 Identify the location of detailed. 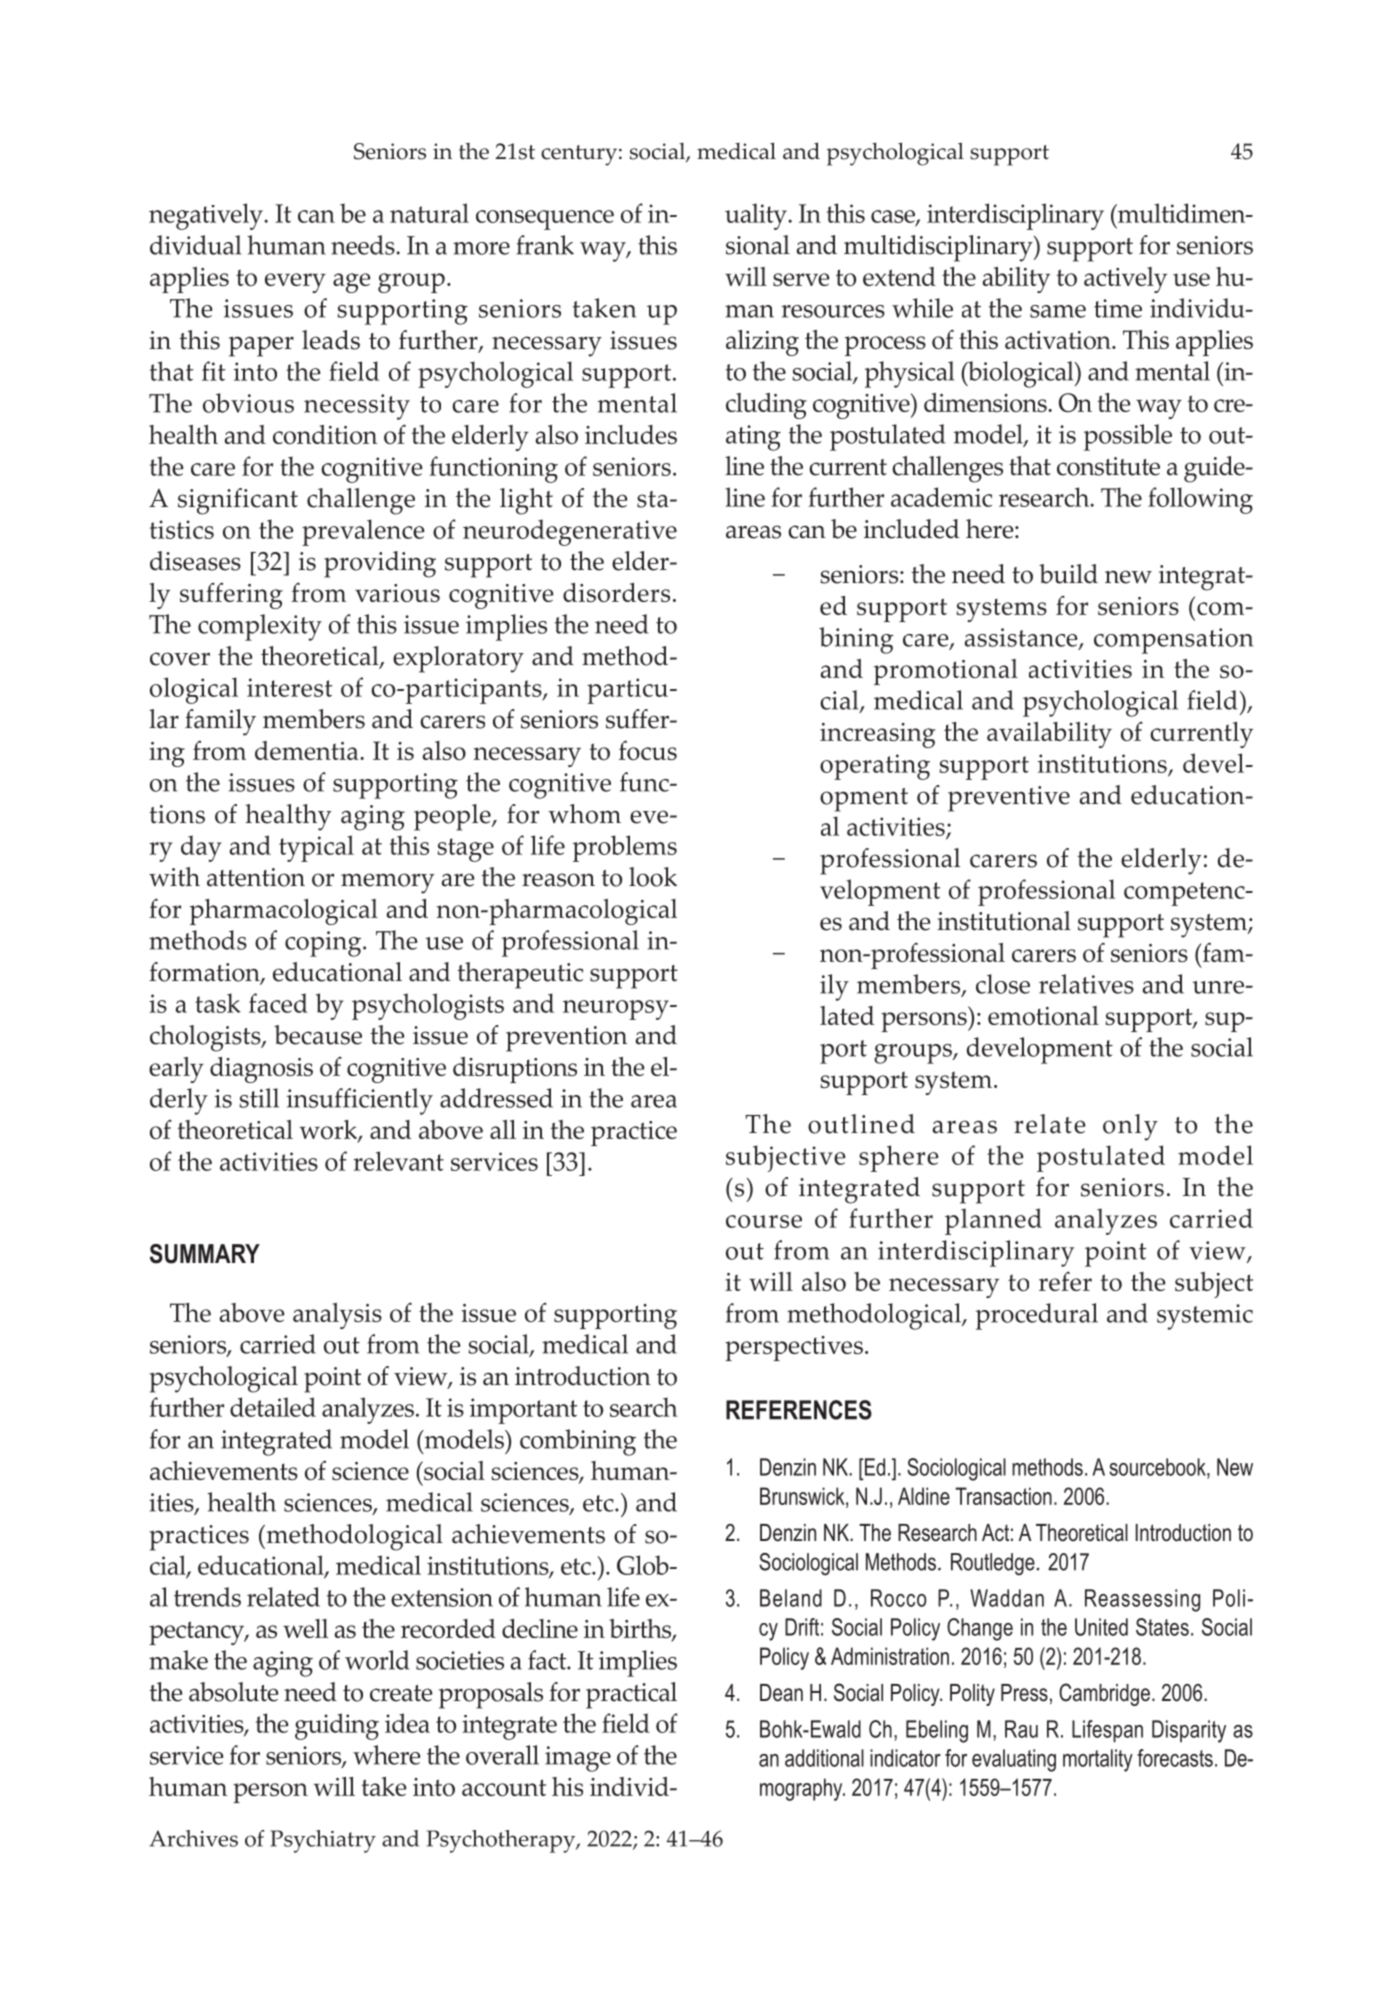
(273, 1407).
